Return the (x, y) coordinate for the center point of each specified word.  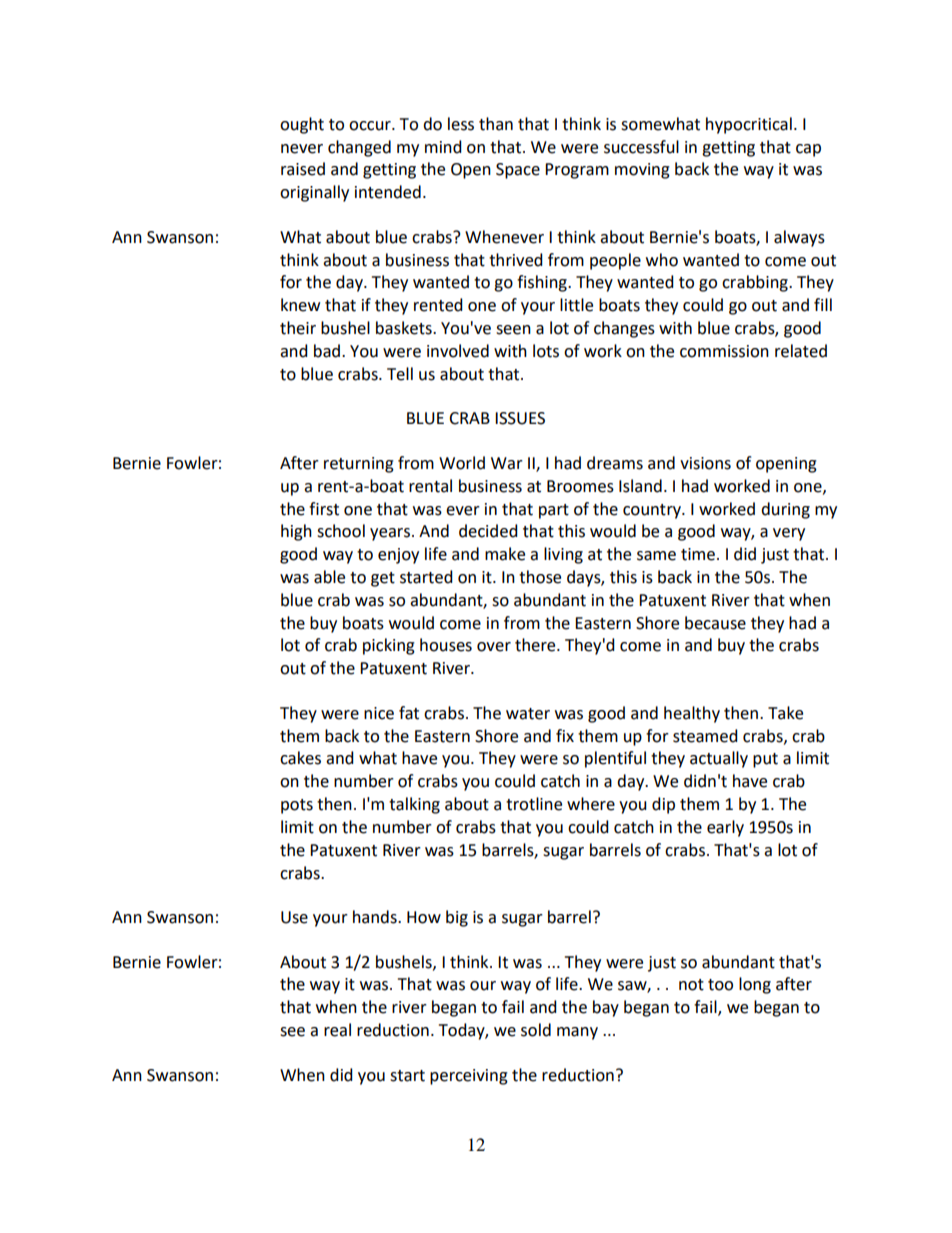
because (715, 623)
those (540, 577)
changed (359, 148)
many (577, 1033)
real (337, 1030)
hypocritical (749, 125)
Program (577, 171)
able (329, 577)
